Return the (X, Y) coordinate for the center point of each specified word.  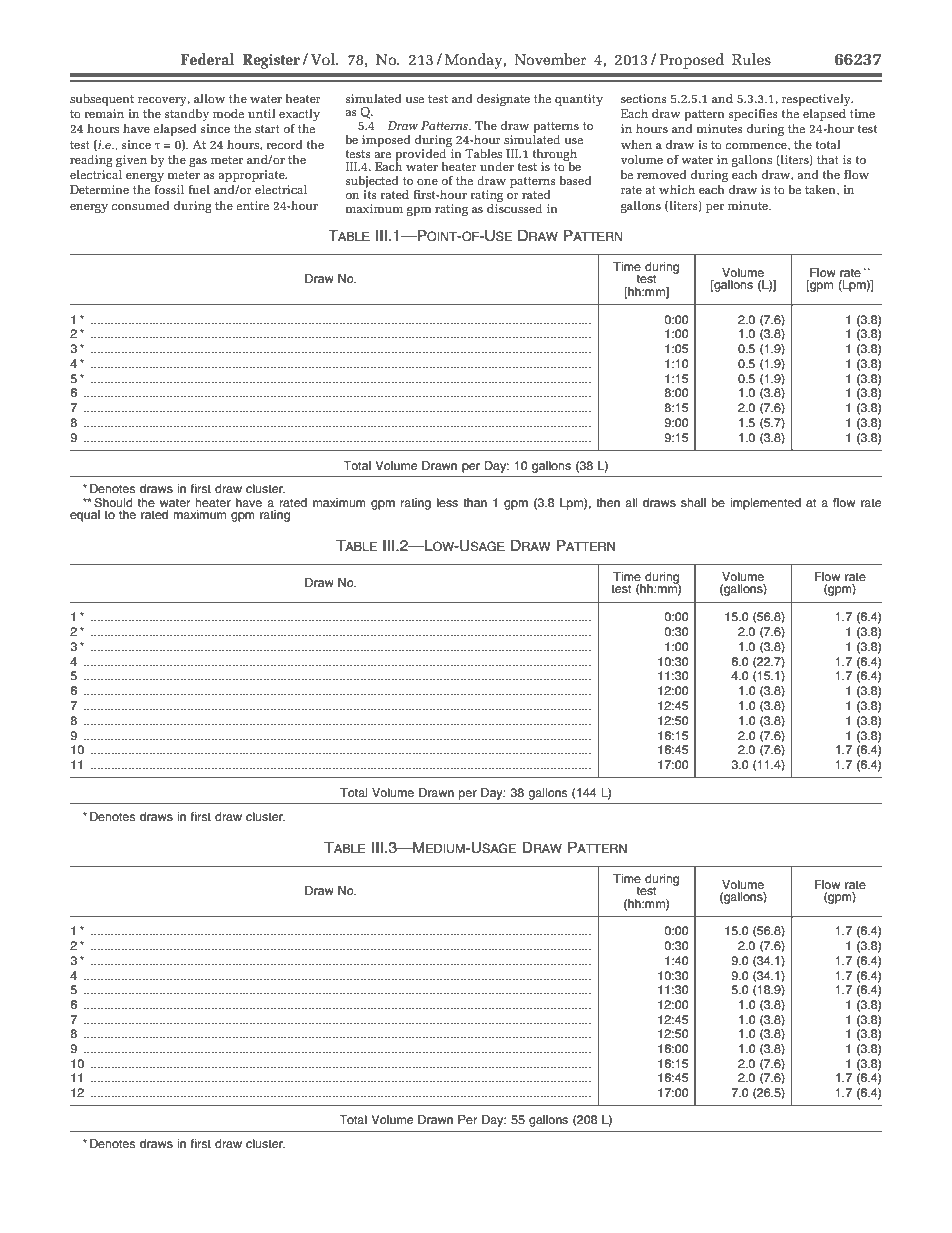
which (677, 189)
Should (113, 503)
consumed (141, 205)
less (447, 502)
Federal (207, 59)
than (475, 502)
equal (85, 516)
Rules (751, 59)
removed (662, 174)
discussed (514, 207)
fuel (199, 189)
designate (503, 99)
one (427, 182)
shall (693, 502)
